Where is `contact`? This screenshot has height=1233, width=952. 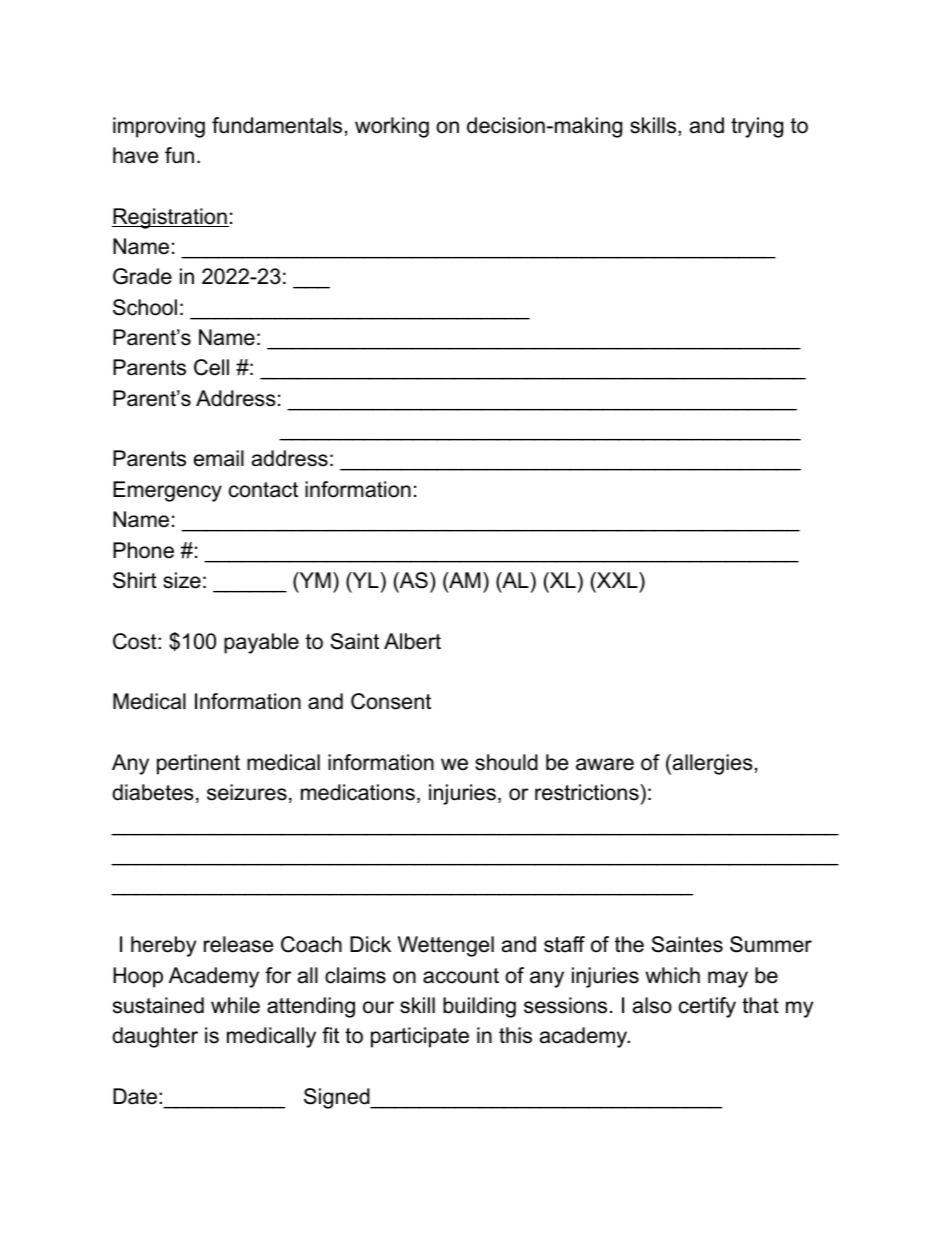 contact is located at coordinates (263, 490).
